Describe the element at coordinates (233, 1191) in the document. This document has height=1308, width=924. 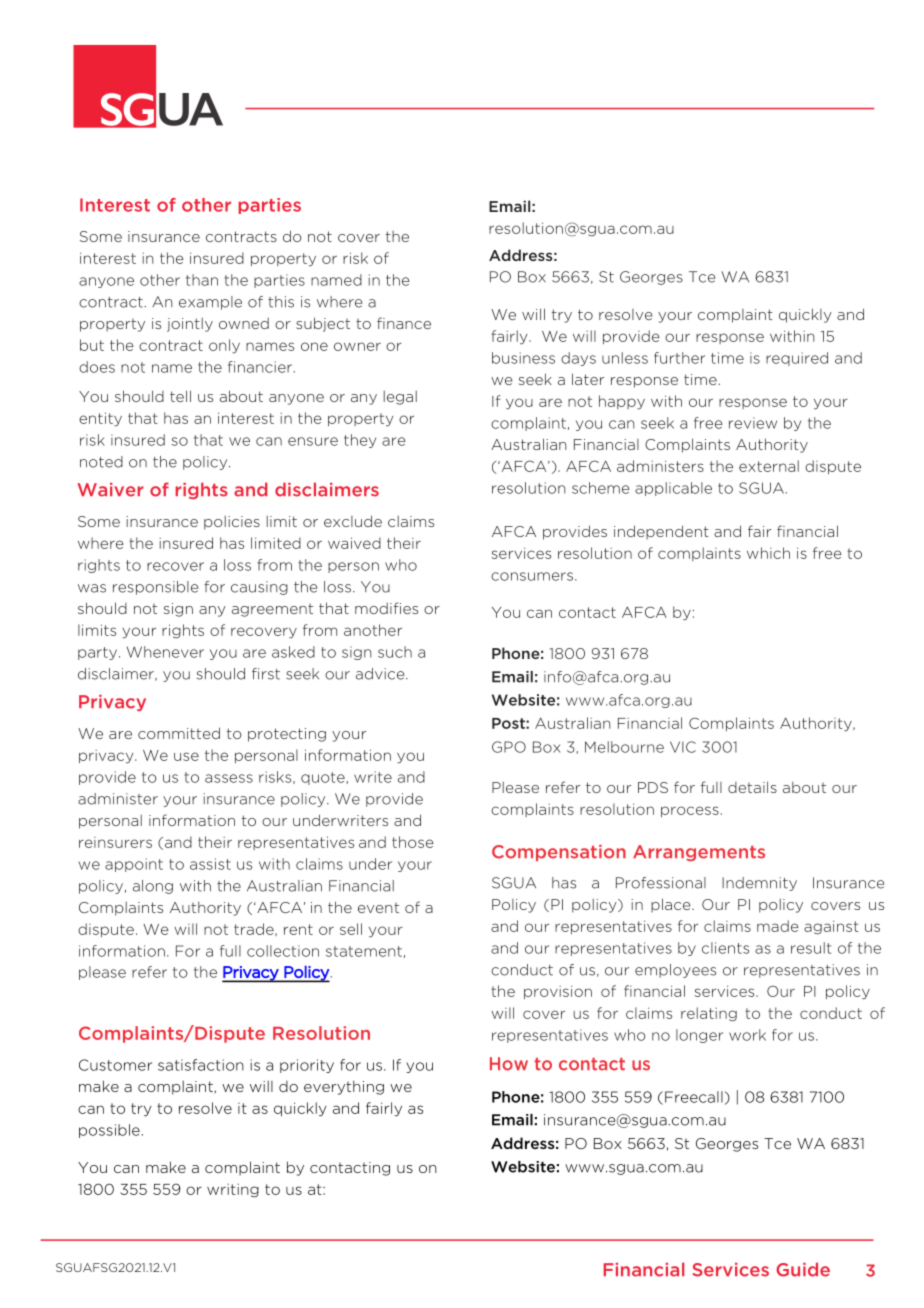
I see `writing` at that location.
